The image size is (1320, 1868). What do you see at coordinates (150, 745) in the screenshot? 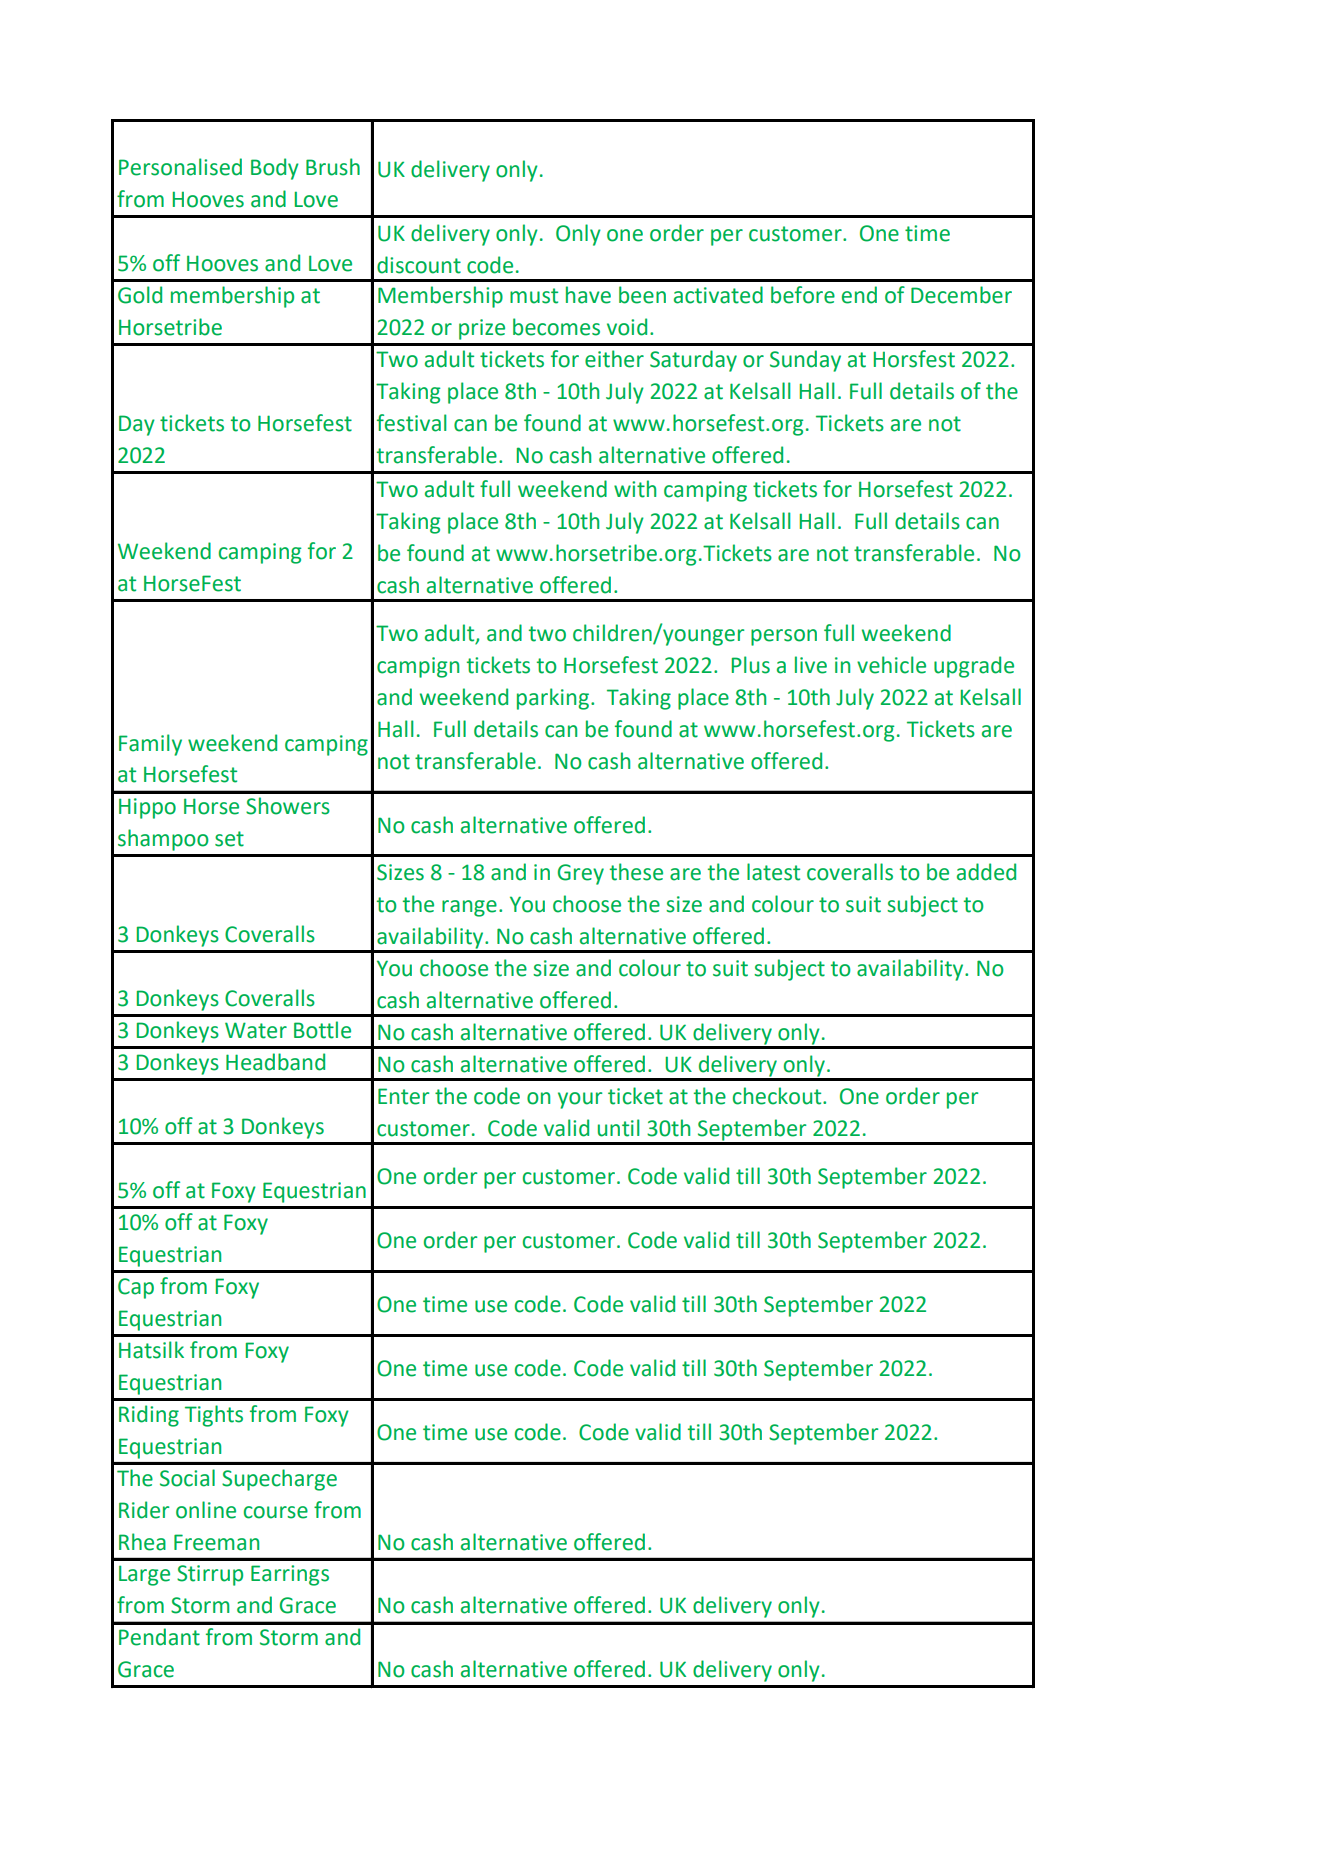
I see `Family` at bounding box center [150, 745].
